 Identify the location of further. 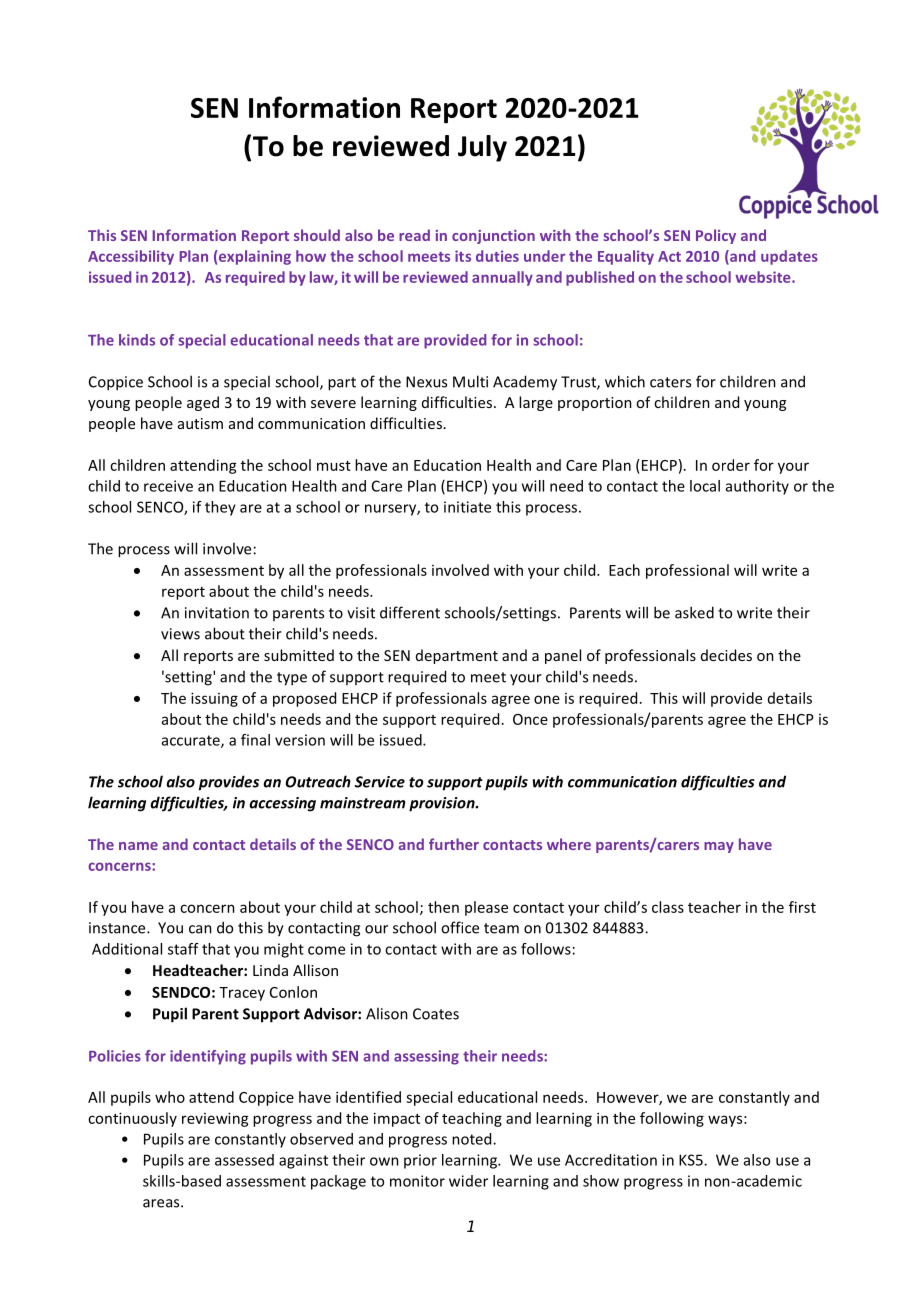
(454, 844).
